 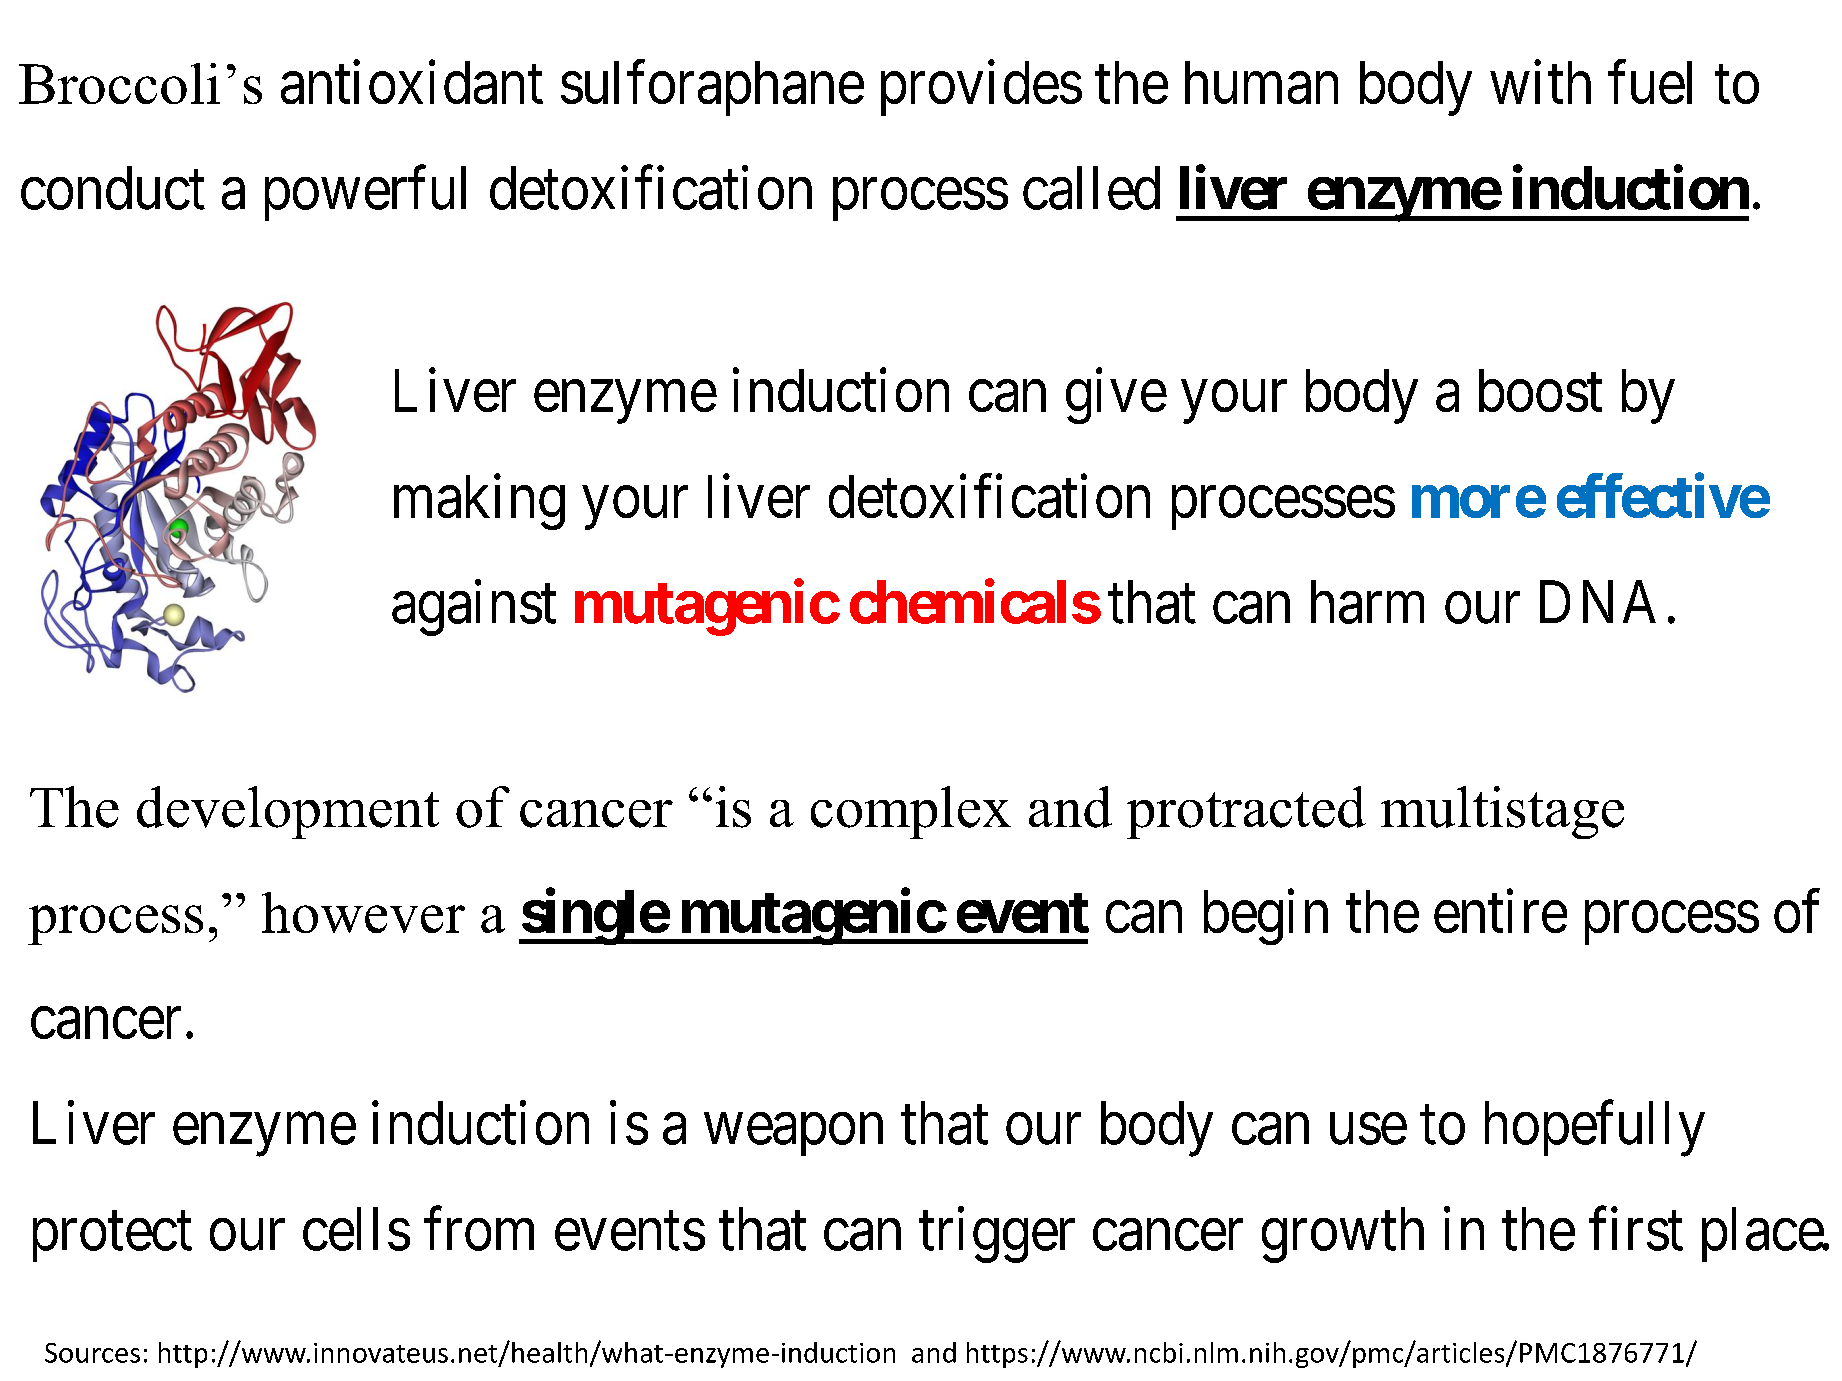 I want to click on against, so click(x=474, y=608).
